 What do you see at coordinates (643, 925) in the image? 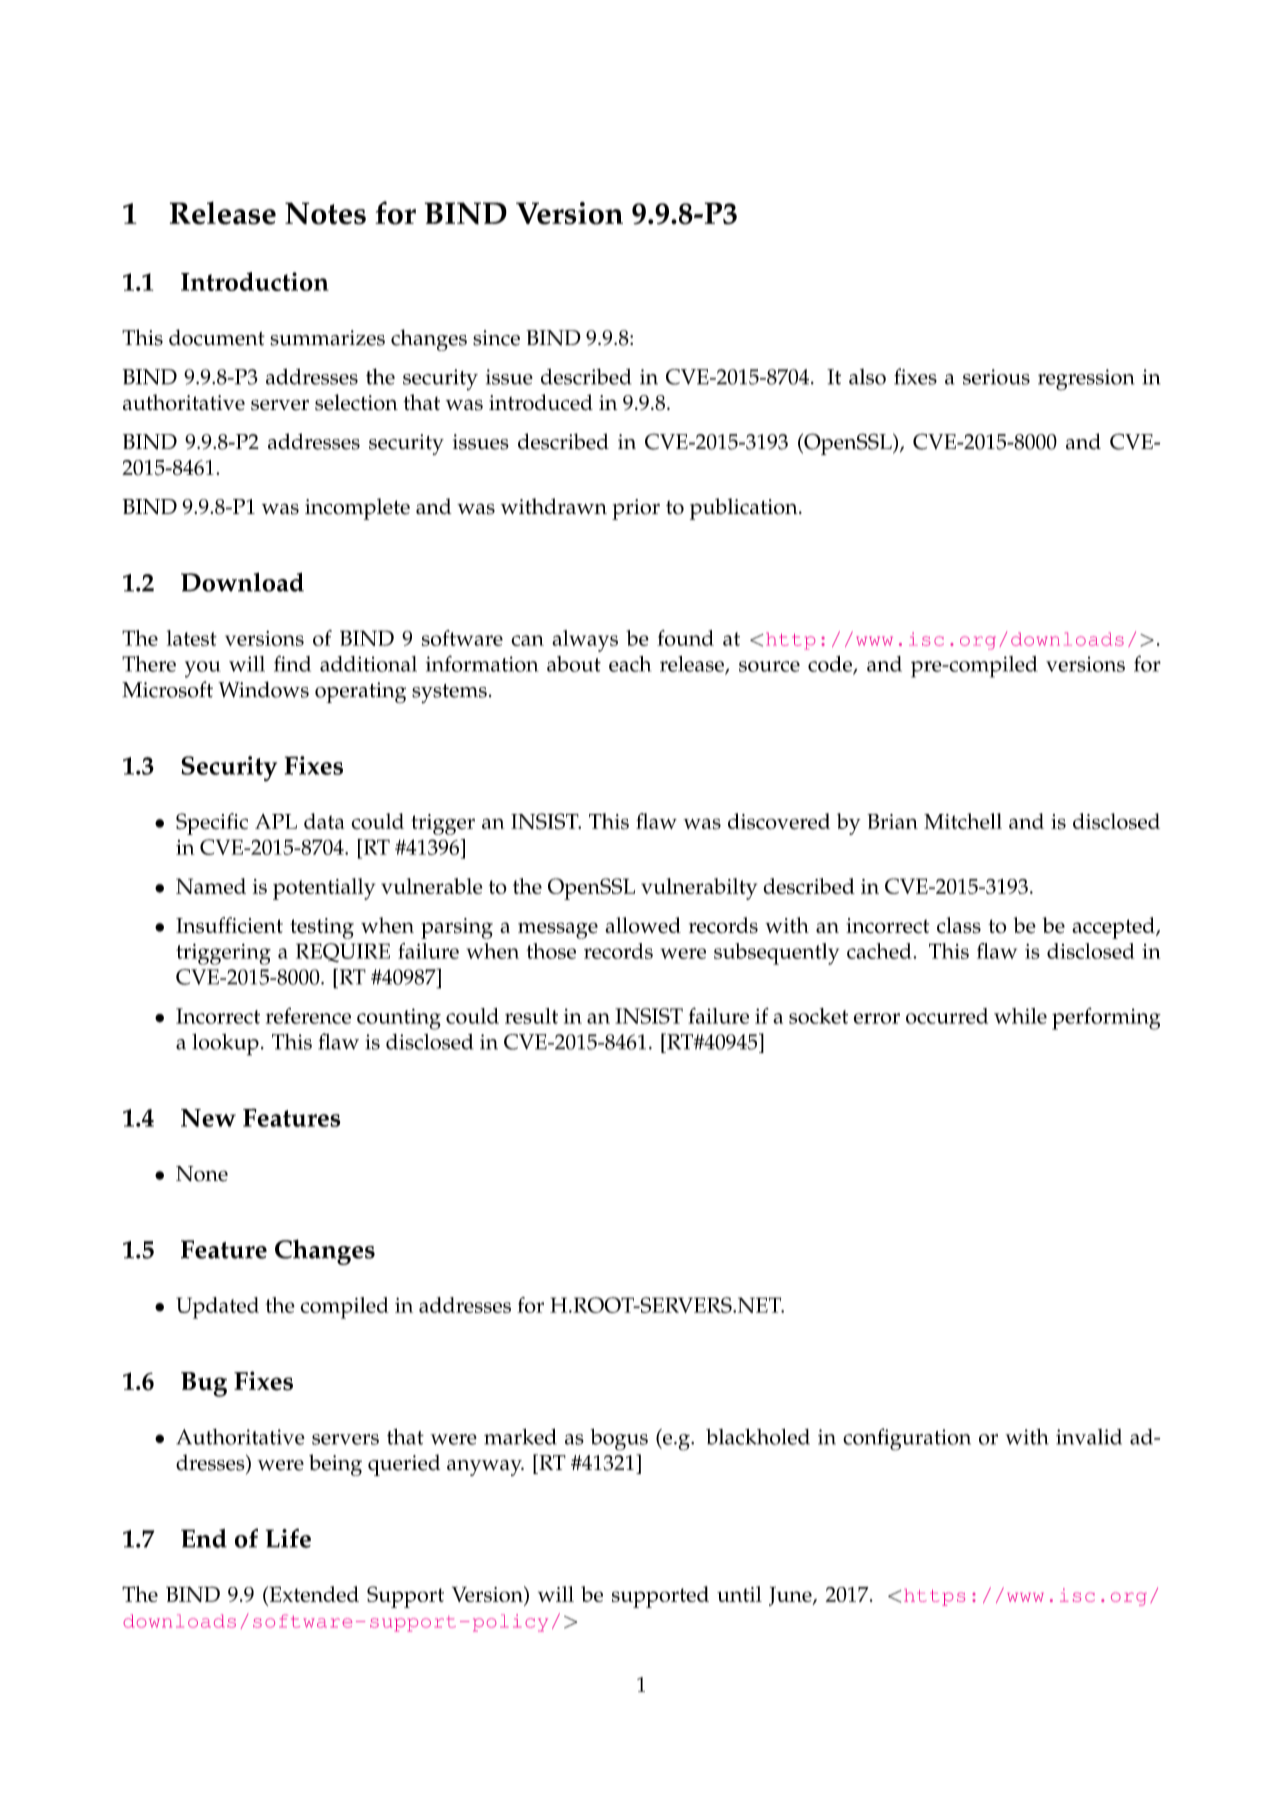
I see `allowed` at bounding box center [643, 925].
